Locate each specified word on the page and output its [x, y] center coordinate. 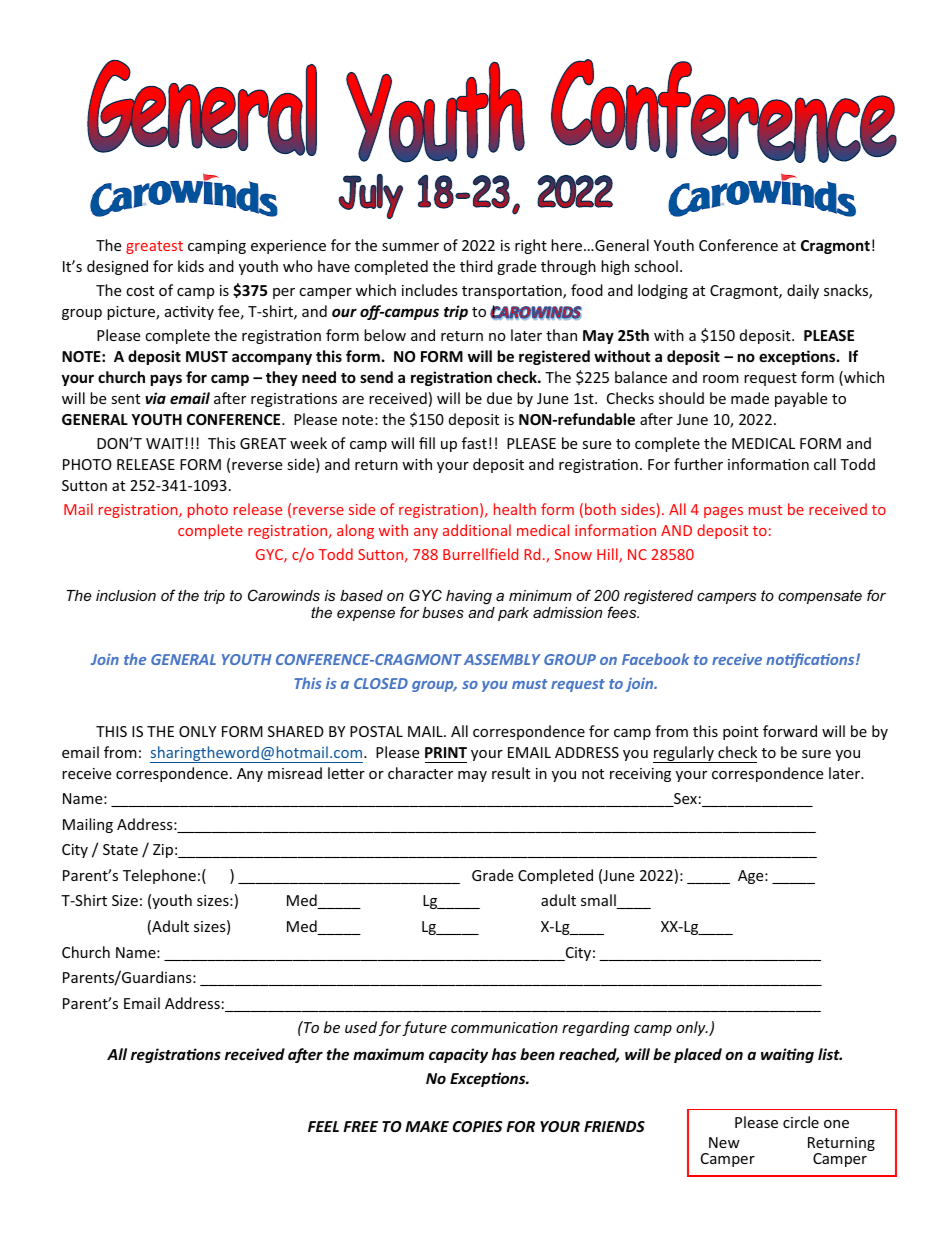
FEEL [323, 1126]
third [476, 266]
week [308, 443]
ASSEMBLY [502, 659]
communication [504, 1027]
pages [723, 512]
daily [803, 291]
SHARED [296, 731]
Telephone [159, 876]
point [740, 733]
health [515, 509]
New [724, 1142]
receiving [640, 775]
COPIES [478, 1126]
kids [191, 266]
